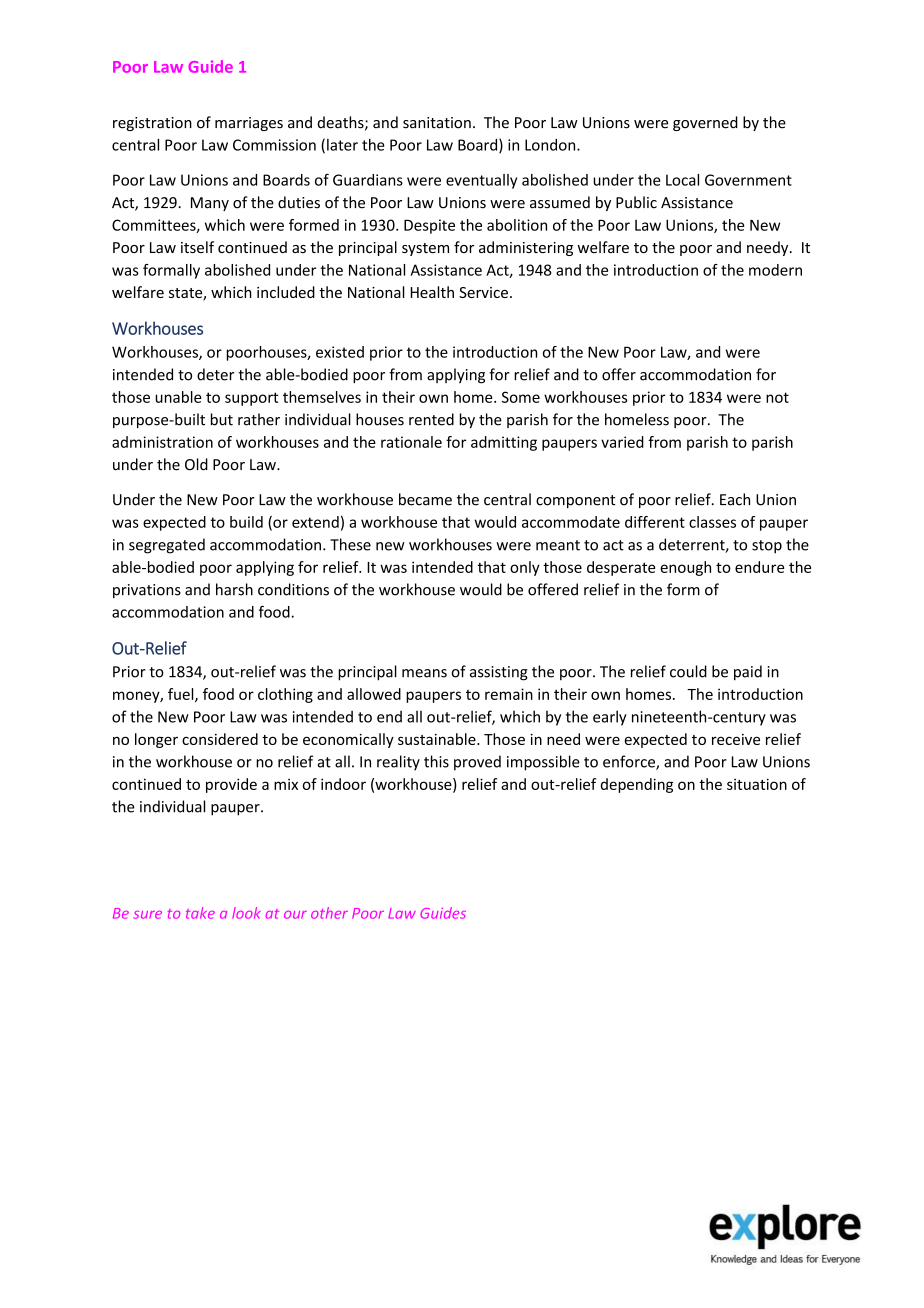 The width and height of the image is (924, 1308). What do you see at coordinates (286, 292) in the image?
I see `included` at bounding box center [286, 292].
